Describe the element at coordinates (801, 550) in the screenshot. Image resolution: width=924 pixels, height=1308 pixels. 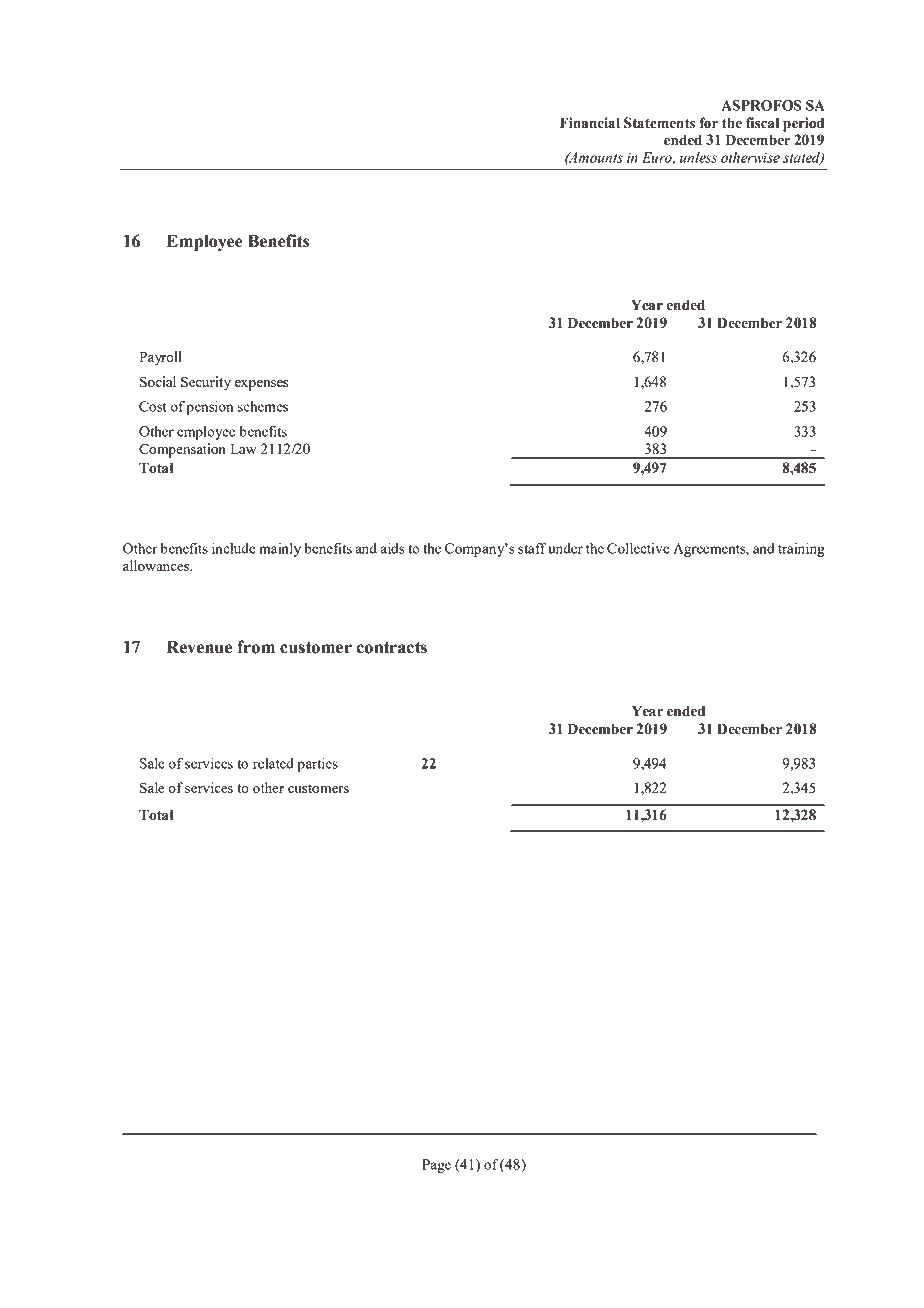
I see `training` at that location.
